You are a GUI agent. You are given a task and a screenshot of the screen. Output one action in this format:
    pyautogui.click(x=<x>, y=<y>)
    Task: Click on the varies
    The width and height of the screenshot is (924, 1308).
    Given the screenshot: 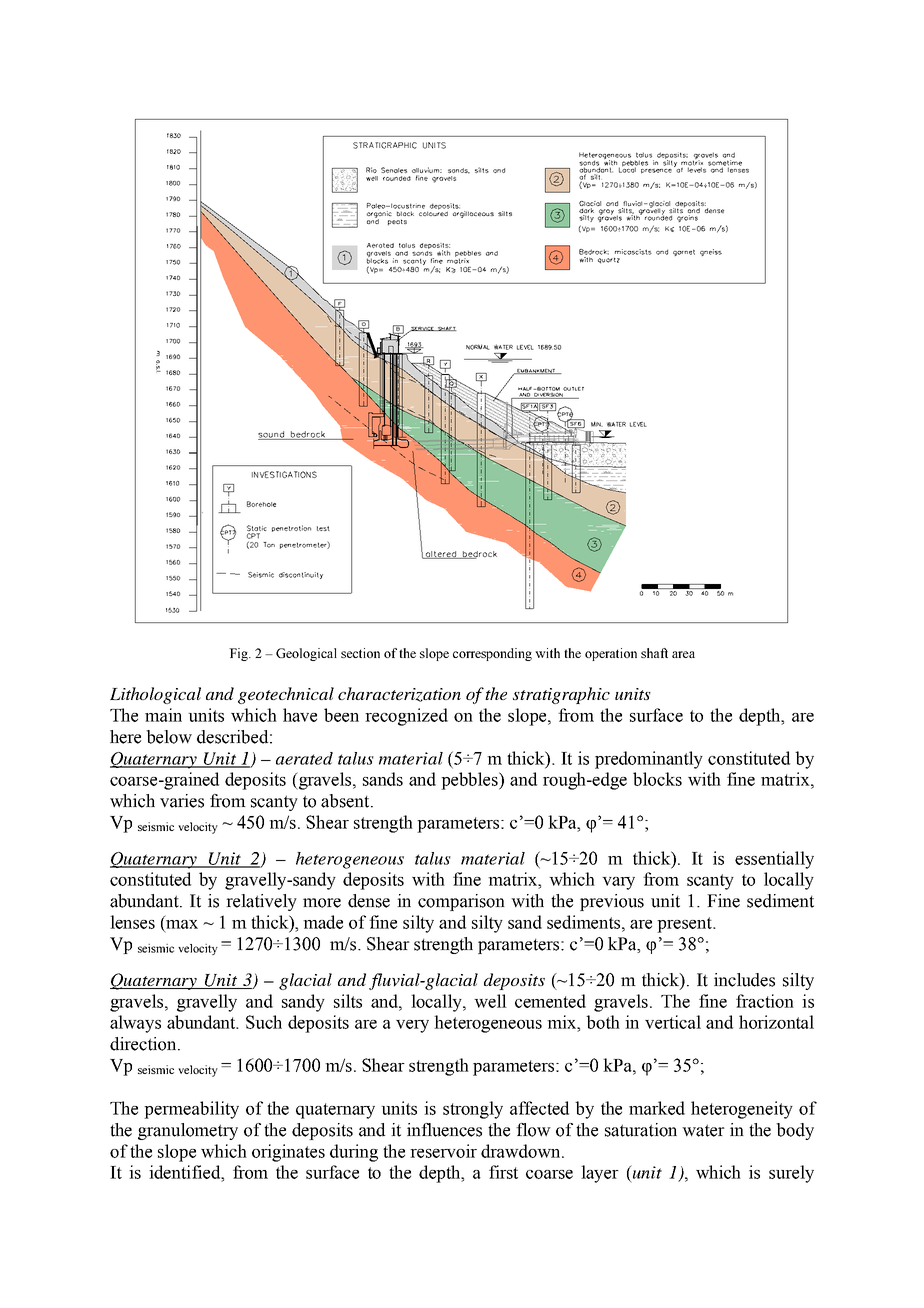 What is the action you would take?
    pyautogui.click(x=182, y=801)
